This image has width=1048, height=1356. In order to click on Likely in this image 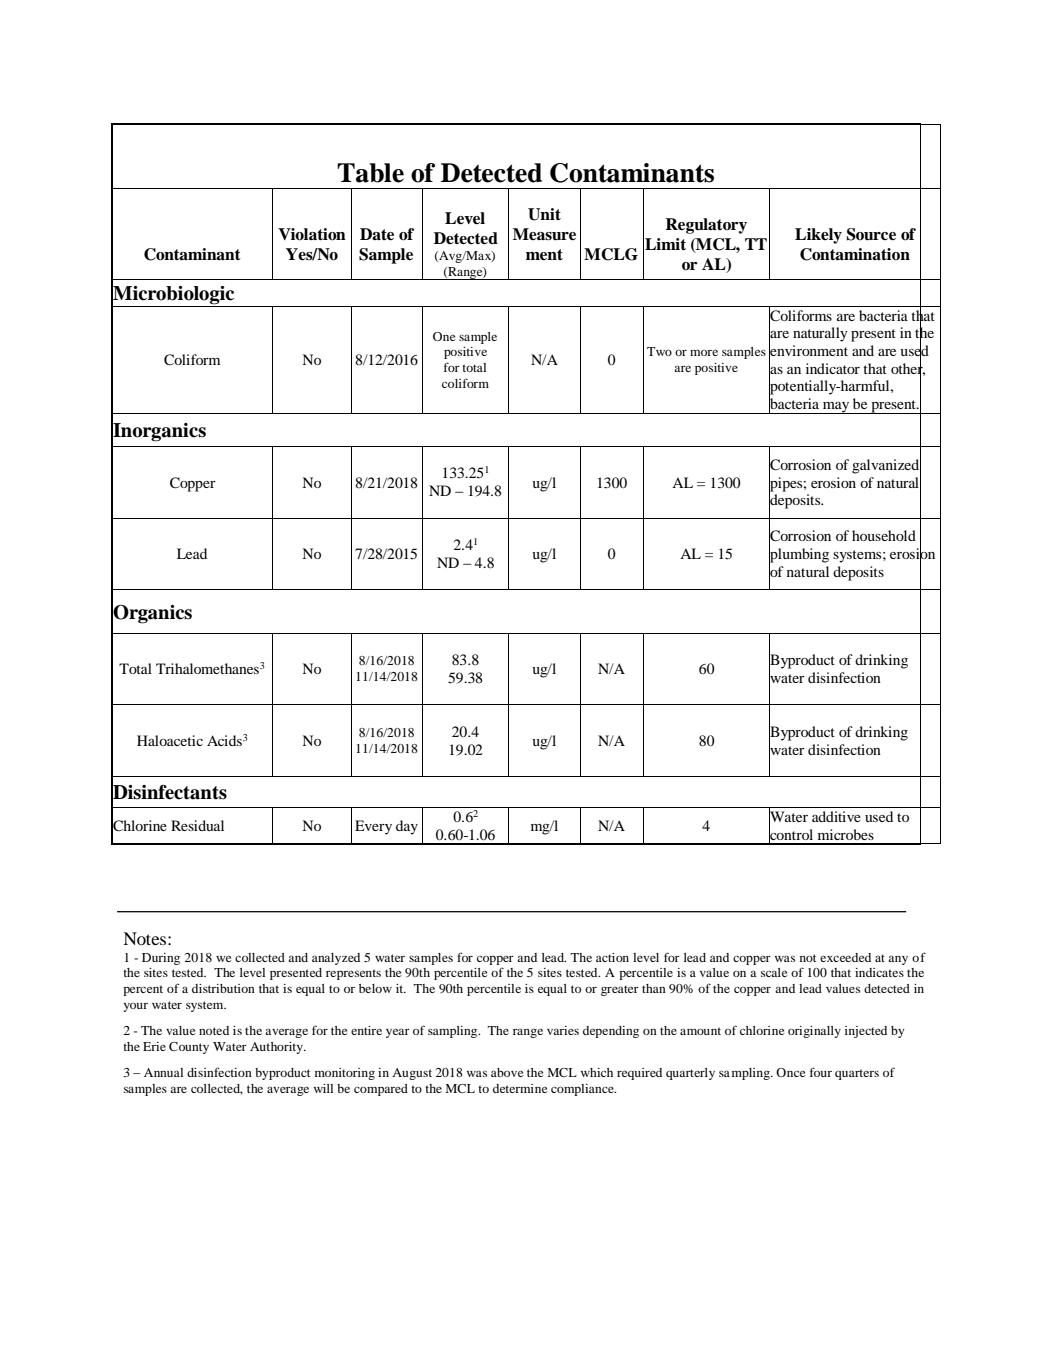, I will do `click(818, 236)`.
